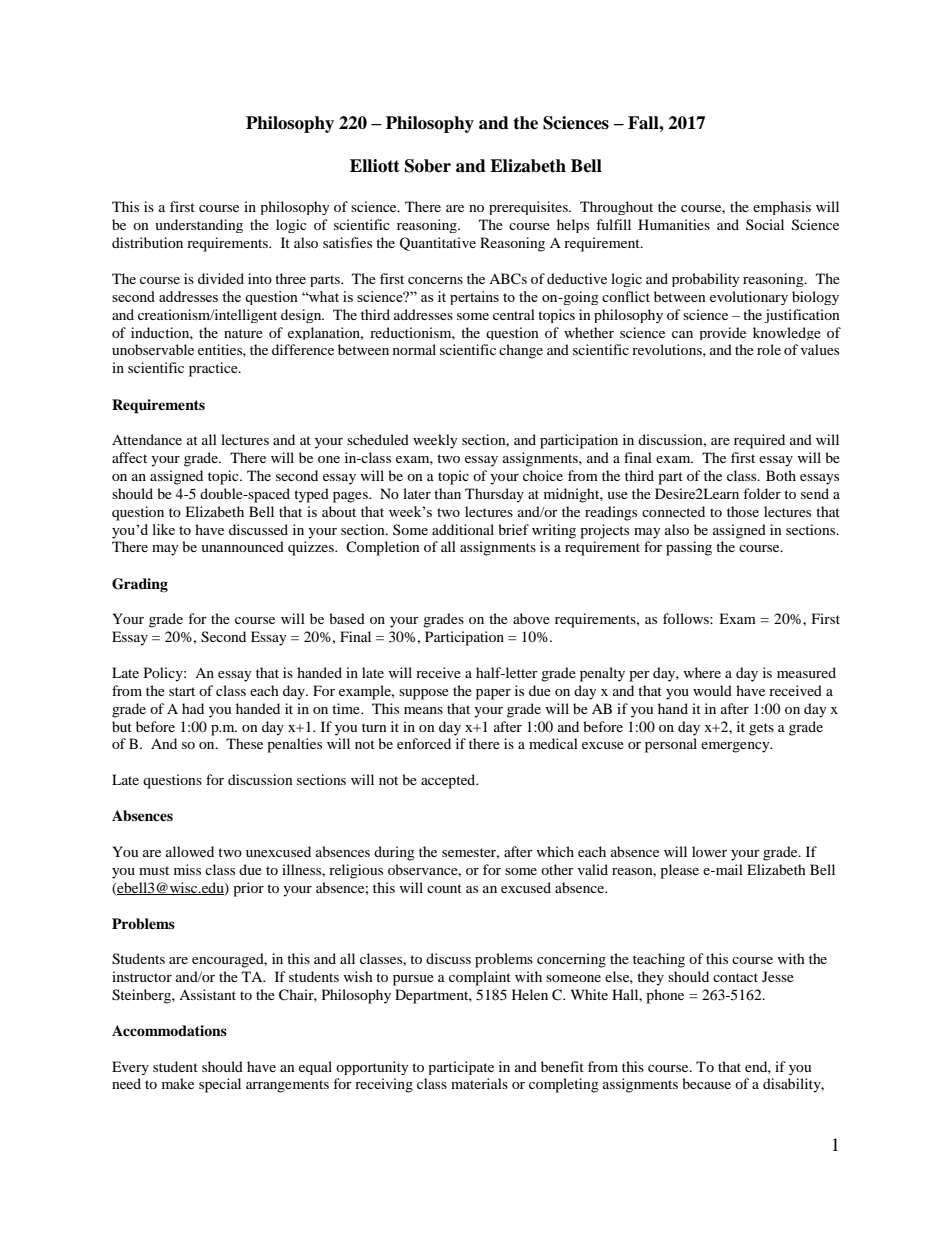 Image resolution: width=952 pixels, height=1233 pixels. What do you see at coordinates (529, 208) in the screenshot?
I see `prerequisites` at bounding box center [529, 208].
